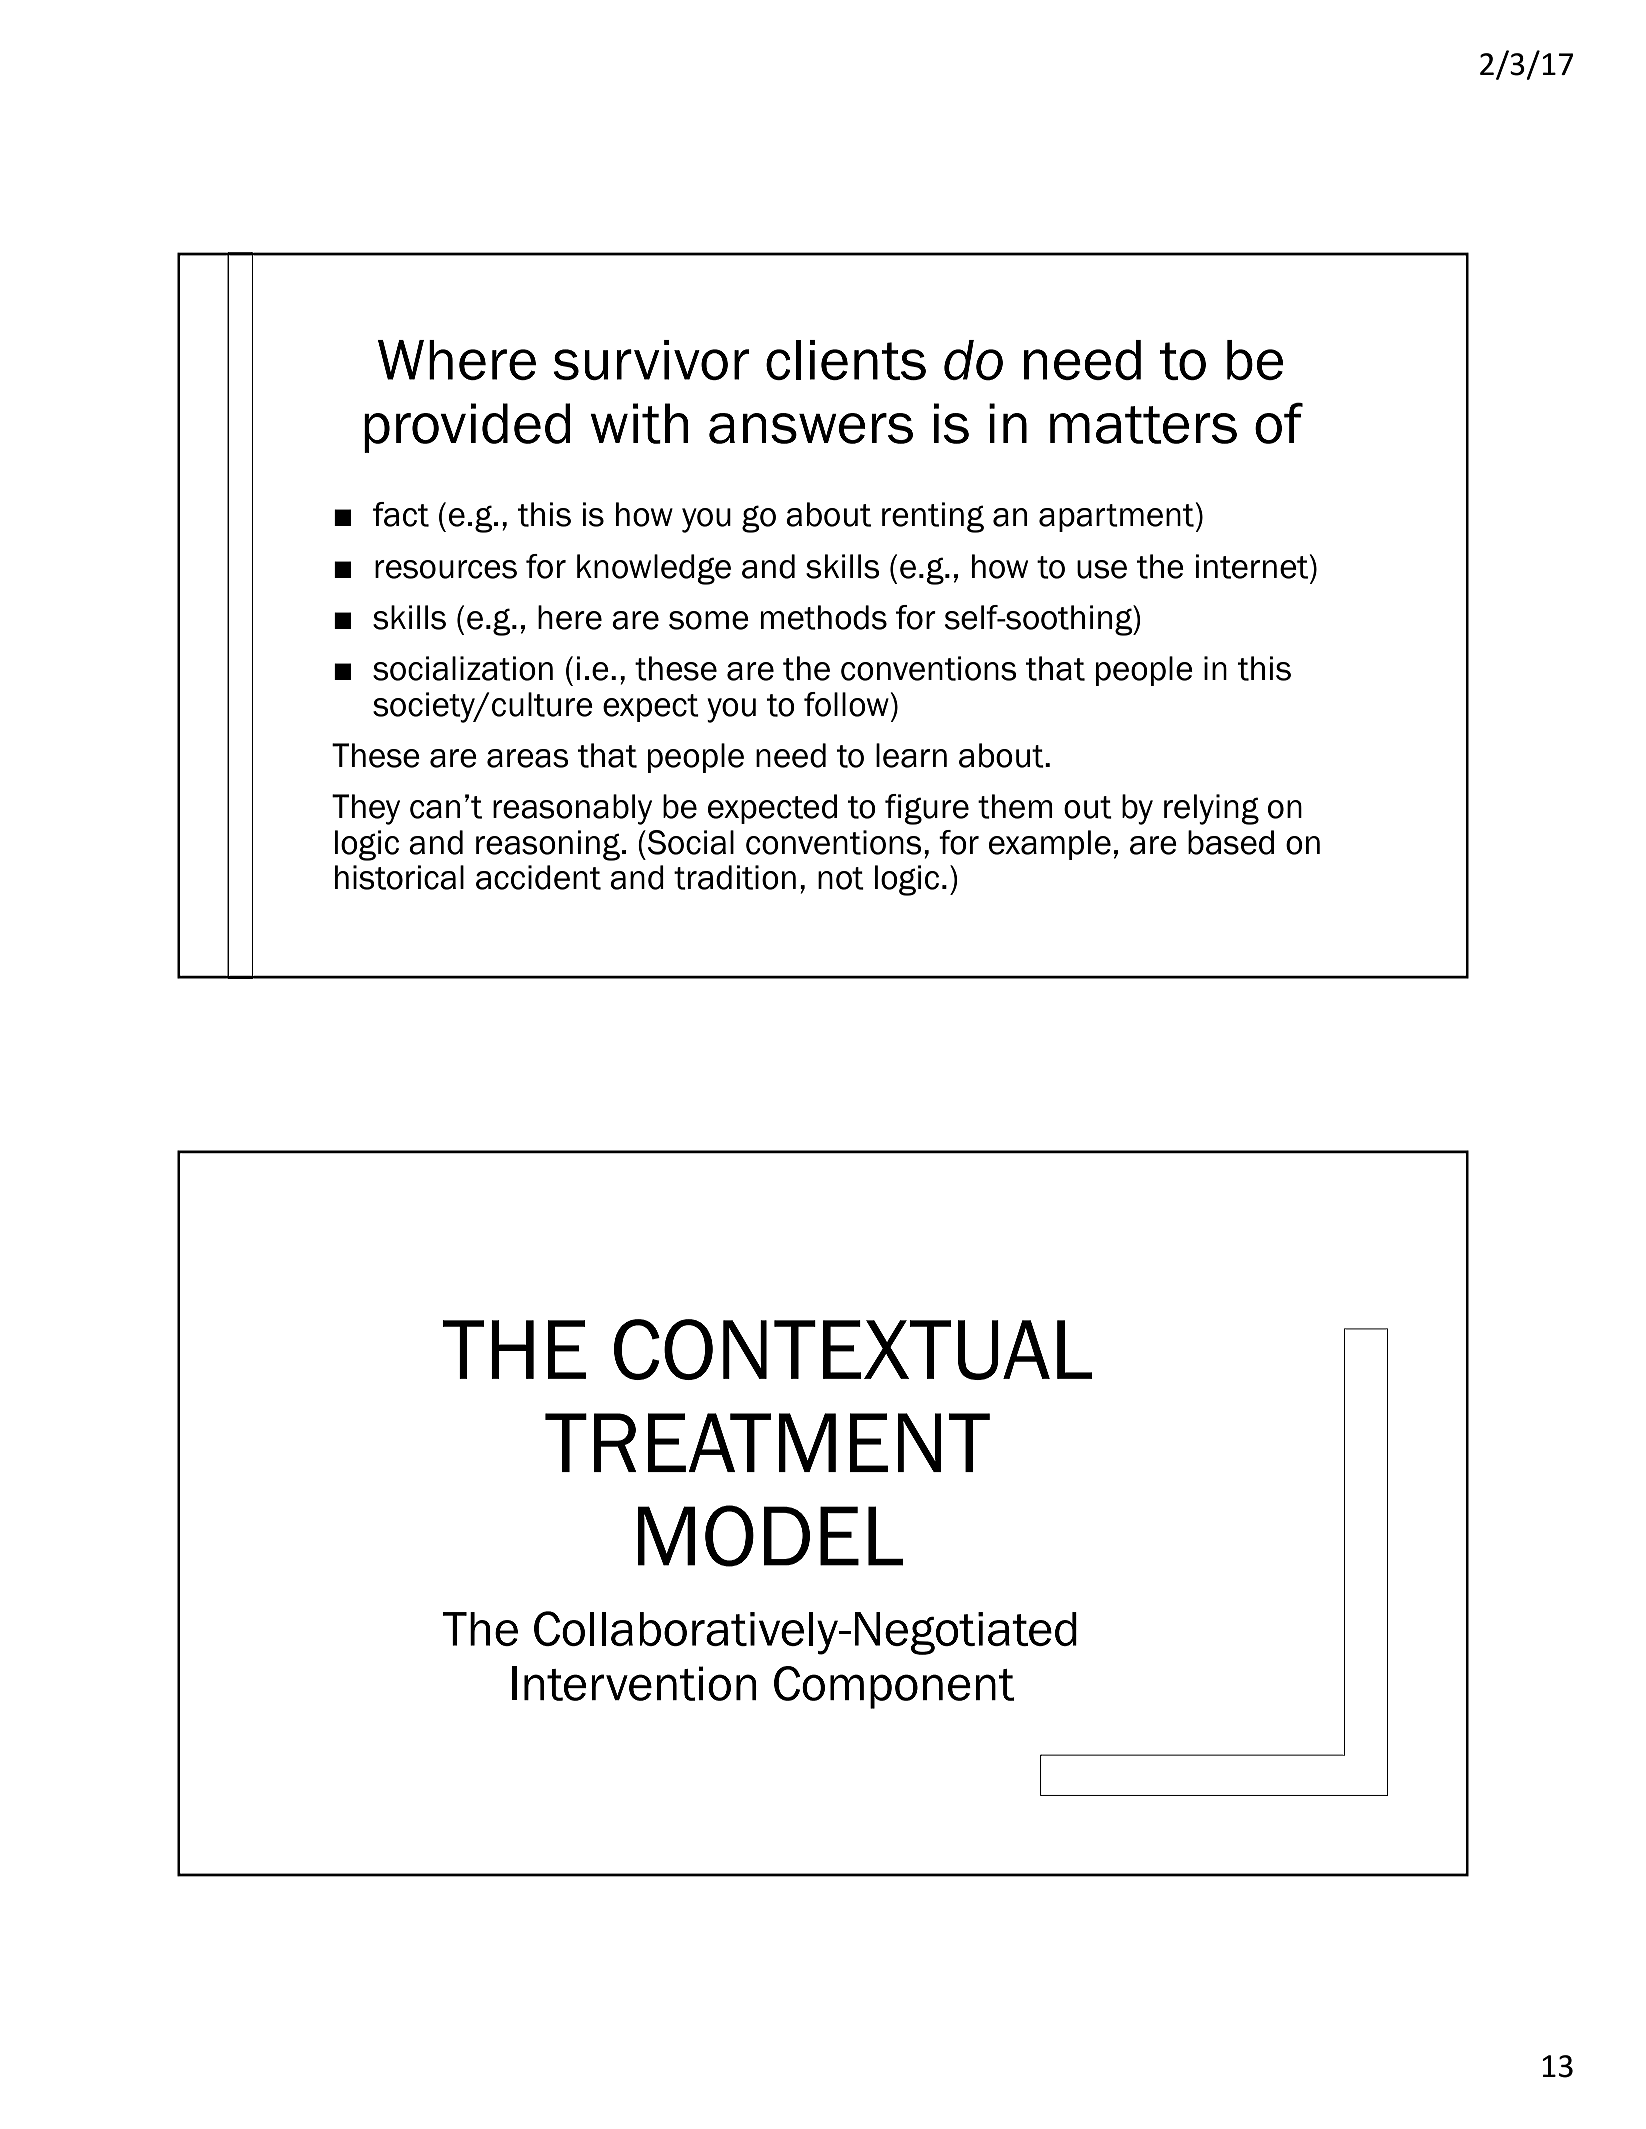  Describe the element at coordinates (811, 428) in the document. I see `answers` at that location.
